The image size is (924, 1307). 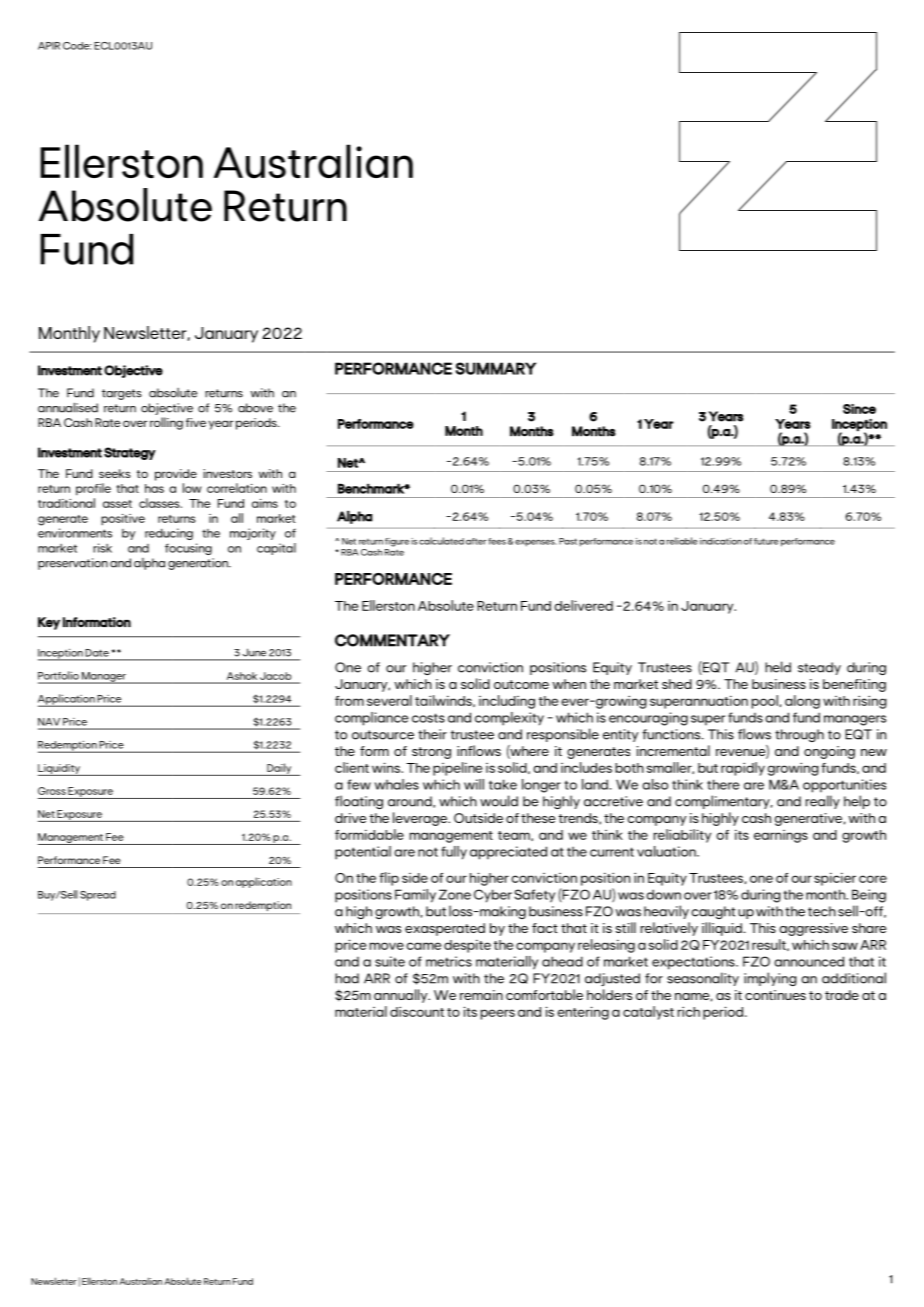 What do you see at coordinates (770, 979) in the document?
I see `implying` at bounding box center [770, 979].
